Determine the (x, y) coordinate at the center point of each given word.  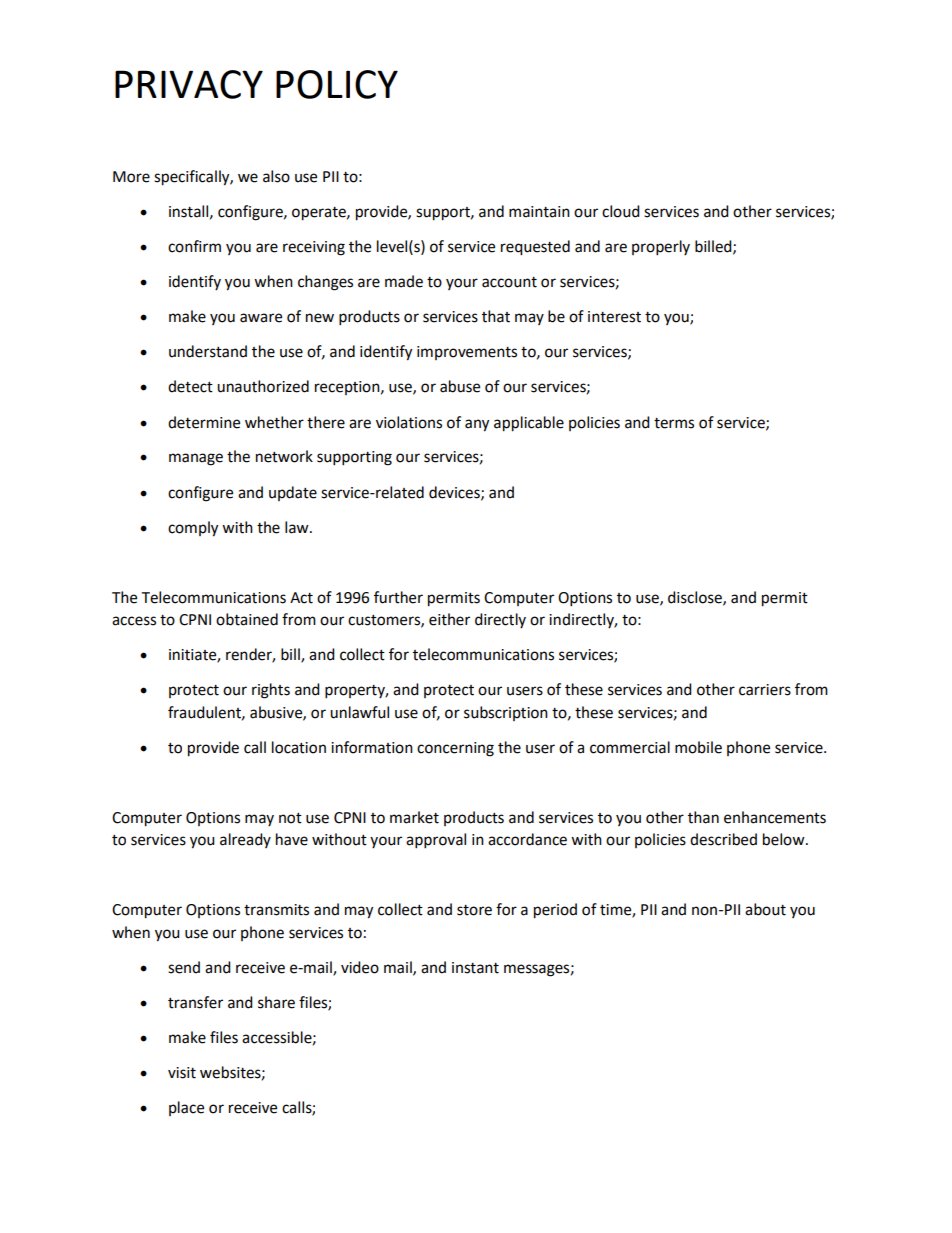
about (765, 909)
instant (475, 968)
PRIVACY (189, 84)
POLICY (337, 84)
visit (182, 1073)
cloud (621, 211)
